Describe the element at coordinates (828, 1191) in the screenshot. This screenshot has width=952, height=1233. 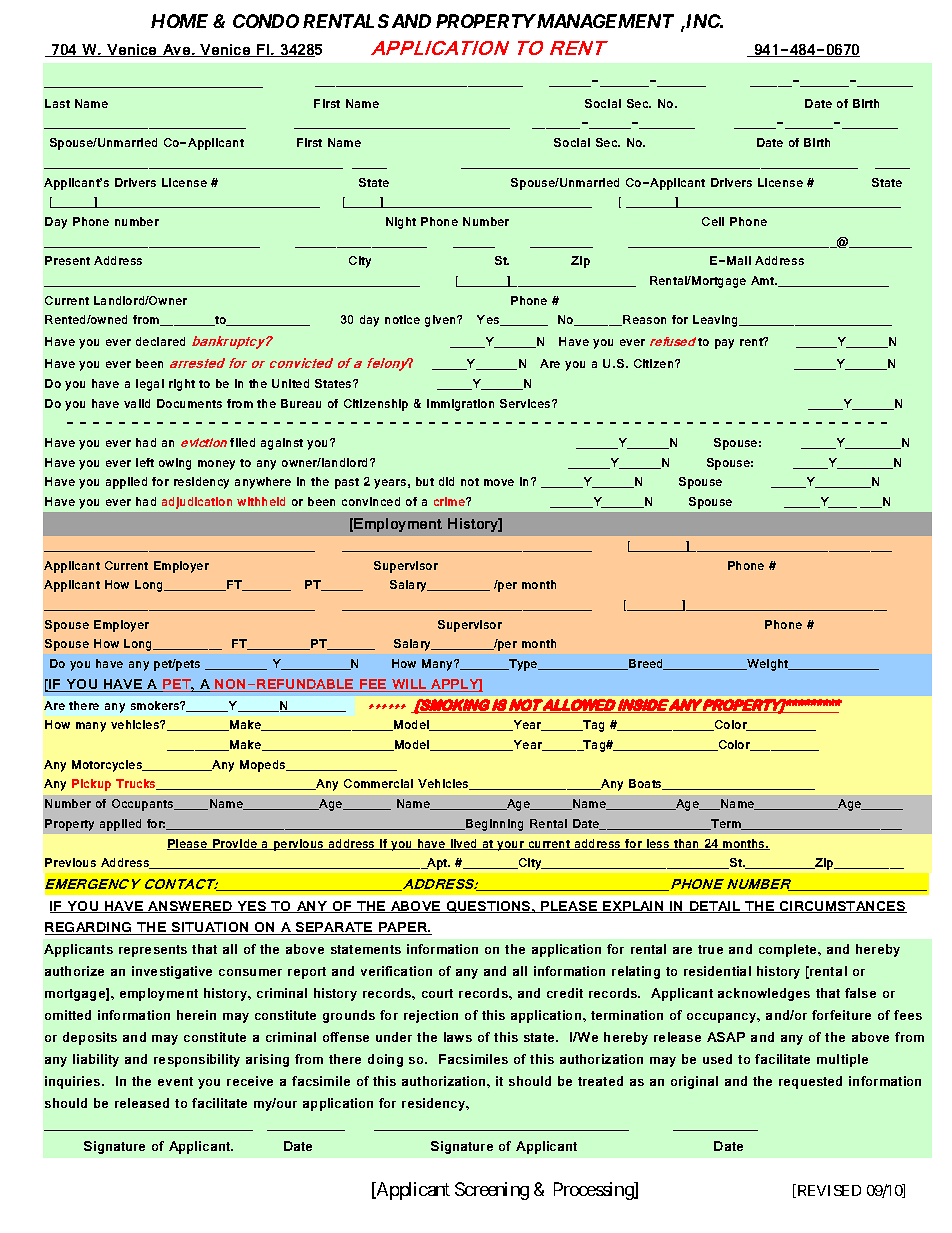
I see `REVISED` at that location.
